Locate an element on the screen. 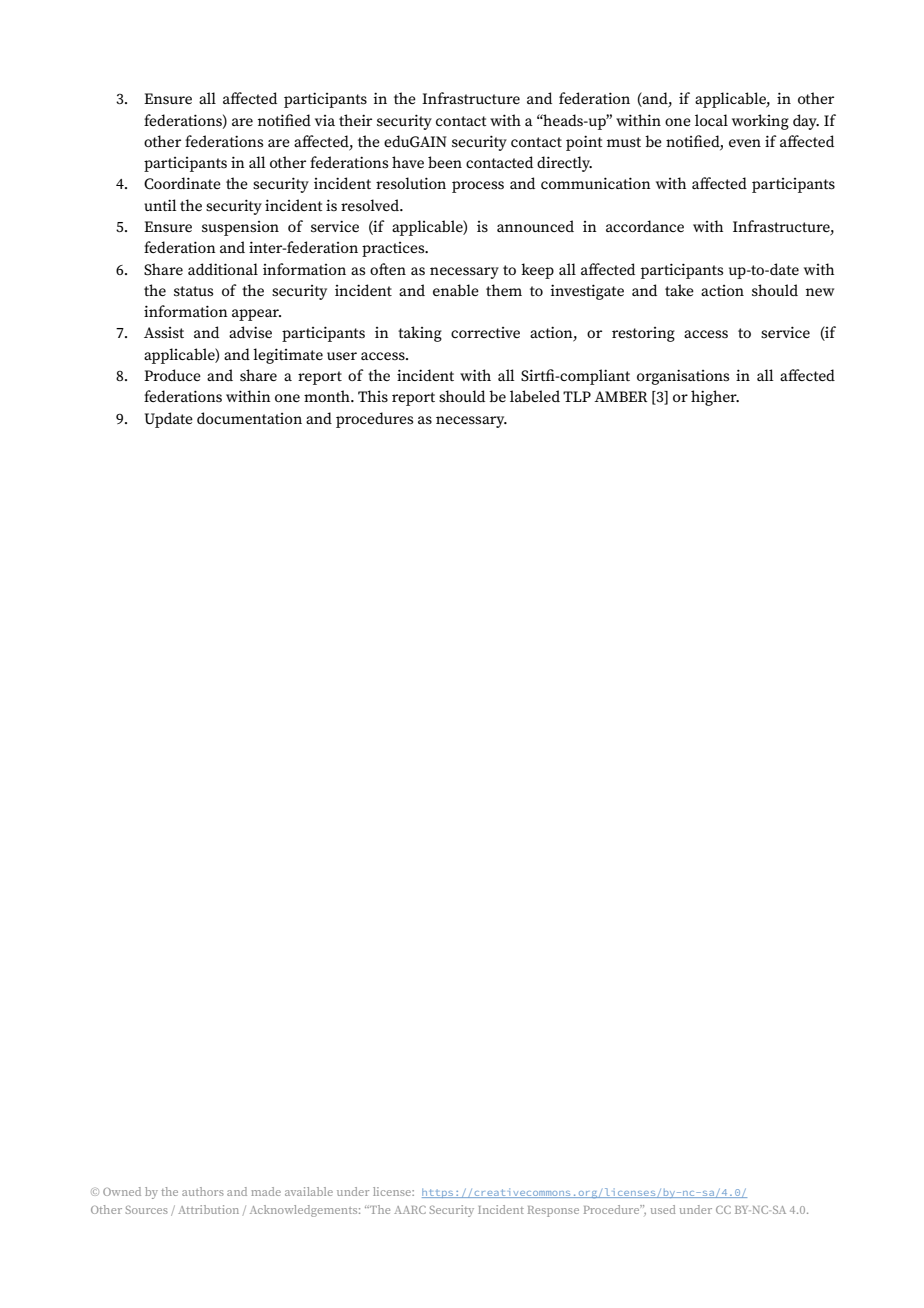 The image size is (924, 1308). used is located at coordinates (663, 1209).
